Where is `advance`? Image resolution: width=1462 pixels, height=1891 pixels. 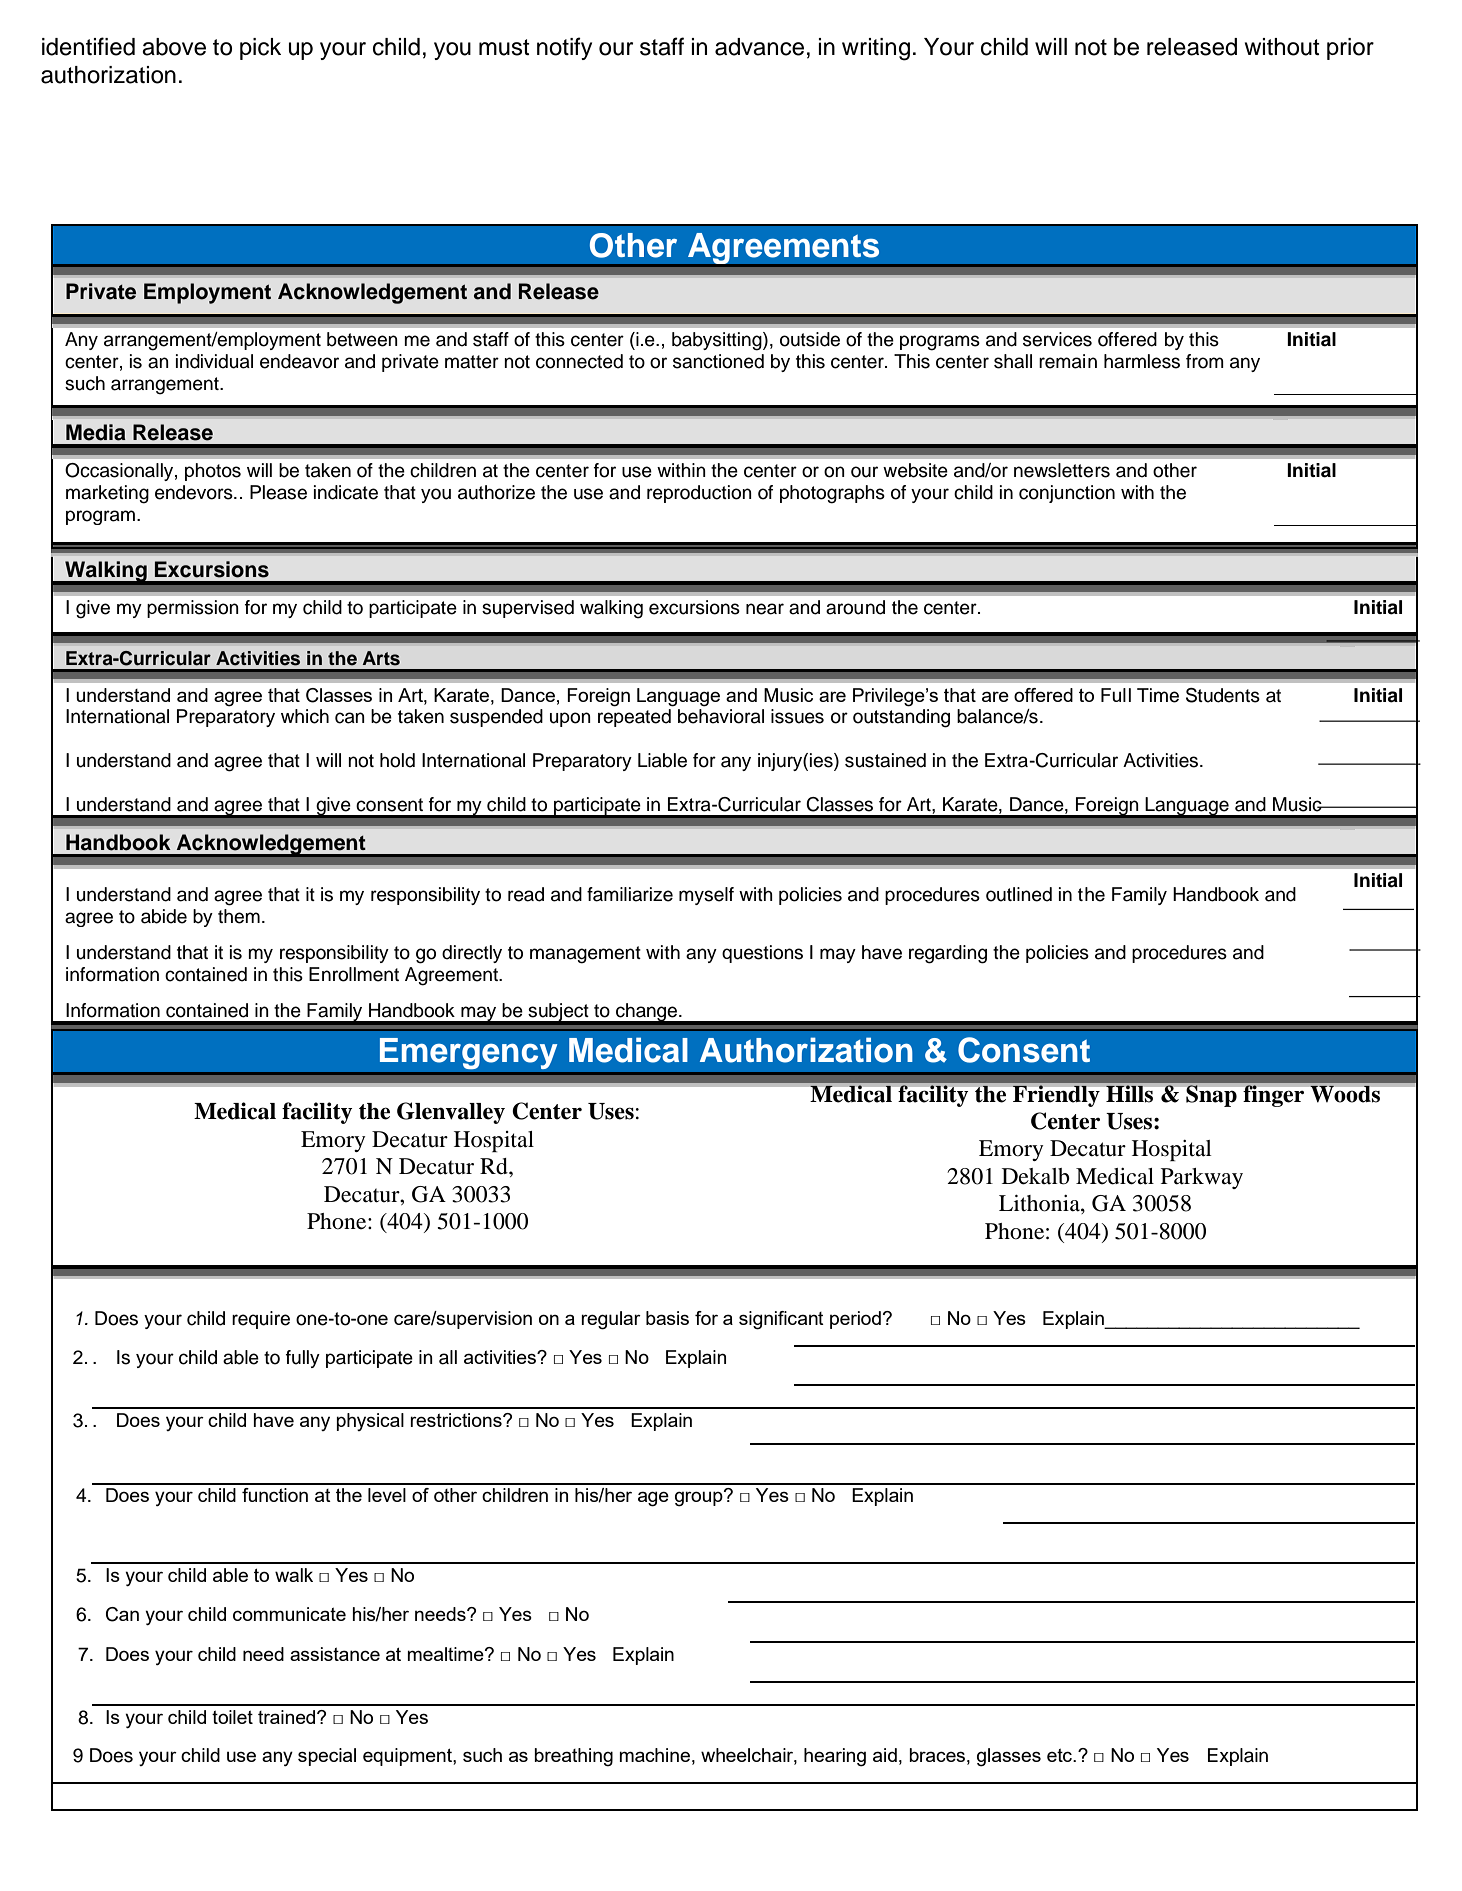
advance is located at coordinates (759, 47).
